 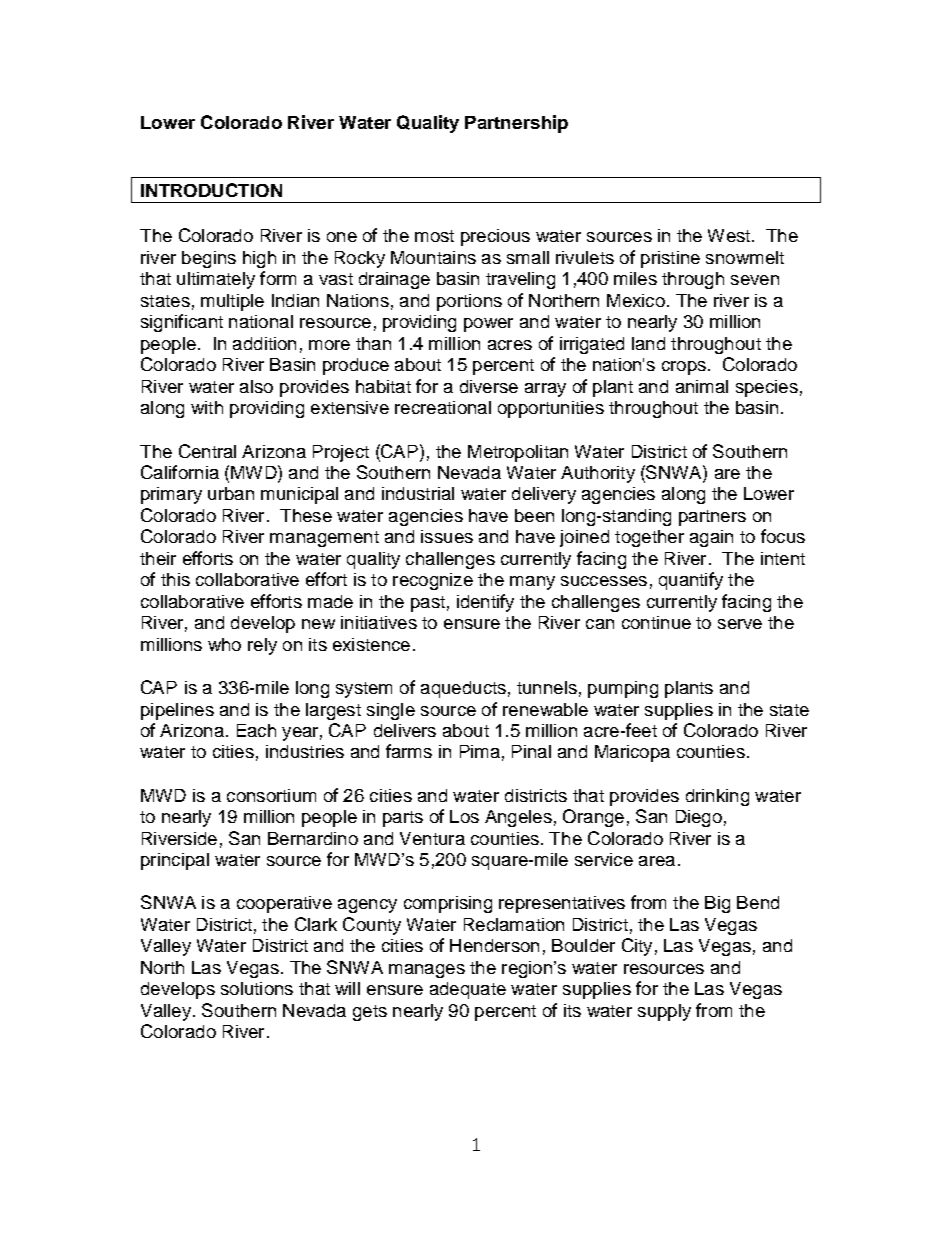 I want to click on solutions, so click(x=257, y=988).
